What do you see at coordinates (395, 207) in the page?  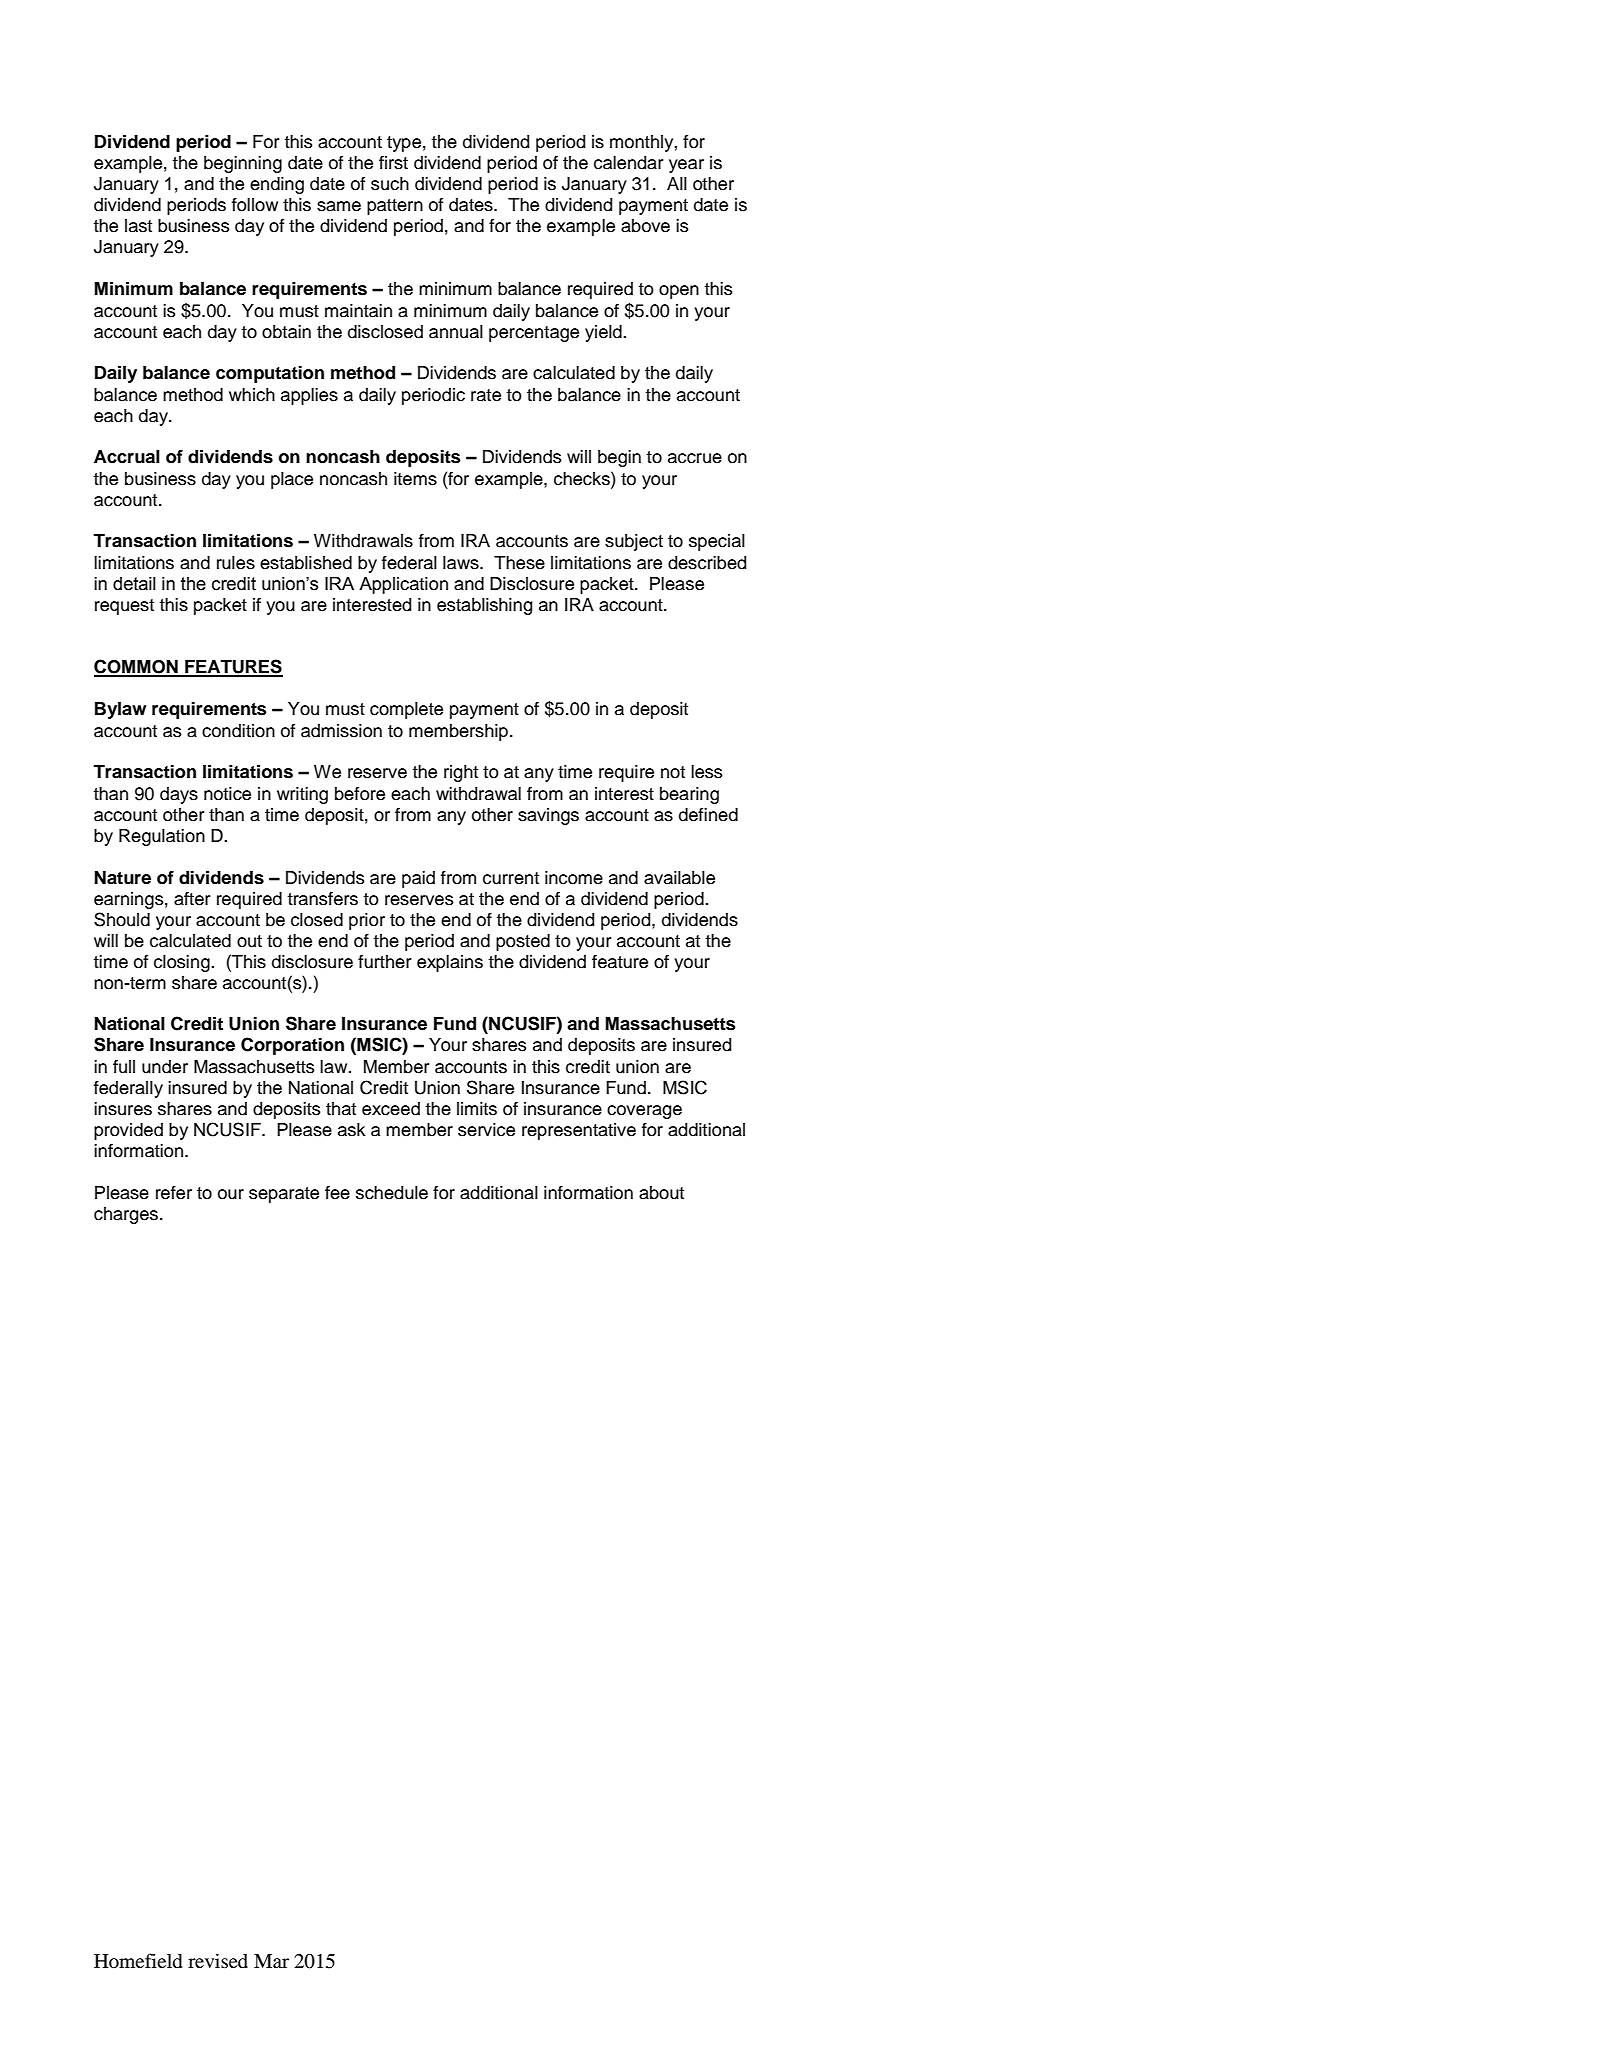 I see `pattern` at bounding box center [395, 207].
